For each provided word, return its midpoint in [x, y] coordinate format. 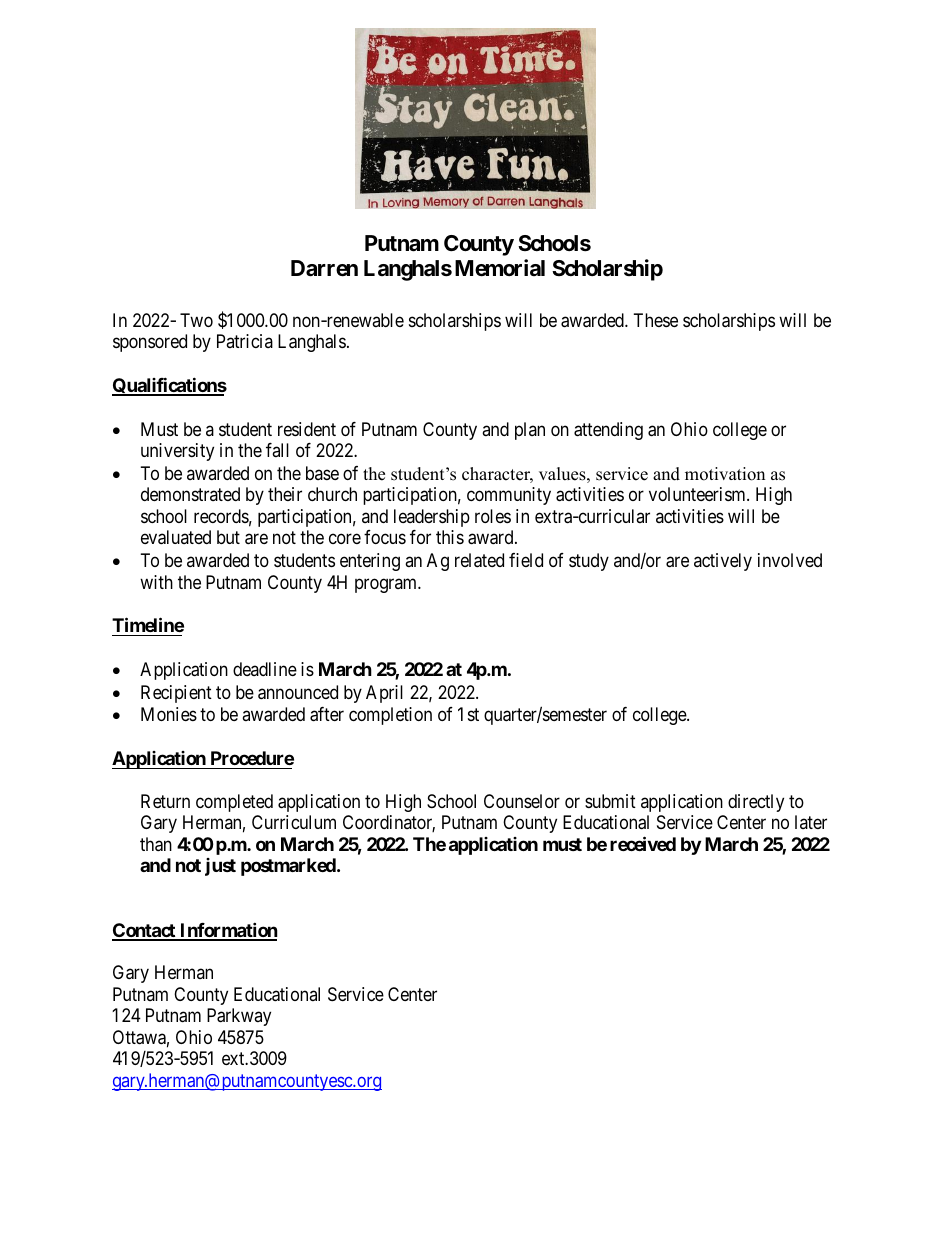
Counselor [522, 801]
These [656, 320]
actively [723, 562]
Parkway [239, 1017]
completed [234, 803]
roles [493, 516]
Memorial [500, 268]
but [228, 537]
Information [228, 931]
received [643, 843]
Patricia [245, 341]
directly [756, 803]
